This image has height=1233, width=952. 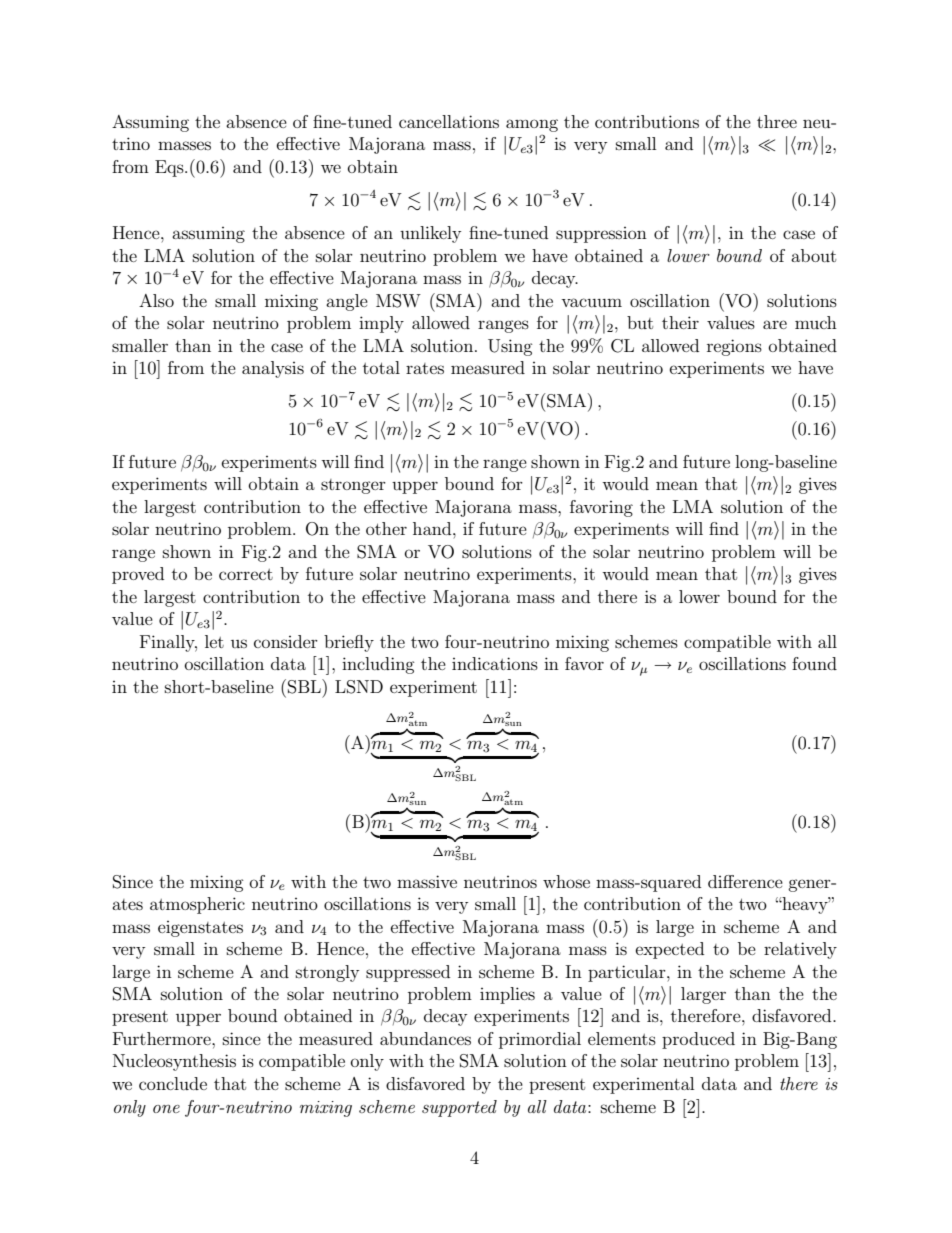 I want to click on three, so click(x=777, y=121).
